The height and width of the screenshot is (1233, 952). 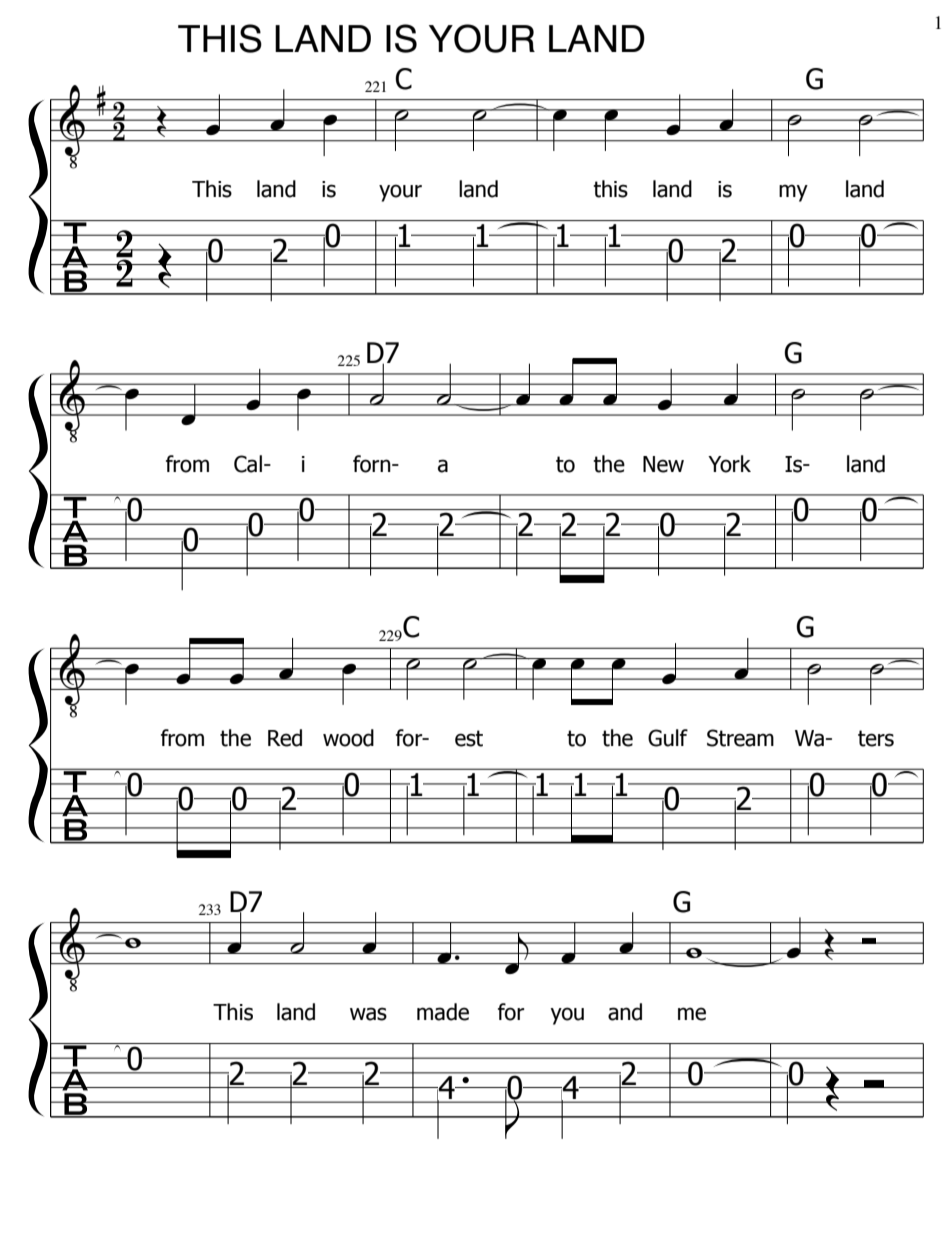 What do you see at coordinates (443, 1012) in the screenshot?
I see `made` at bounding box center [443, 1012].
